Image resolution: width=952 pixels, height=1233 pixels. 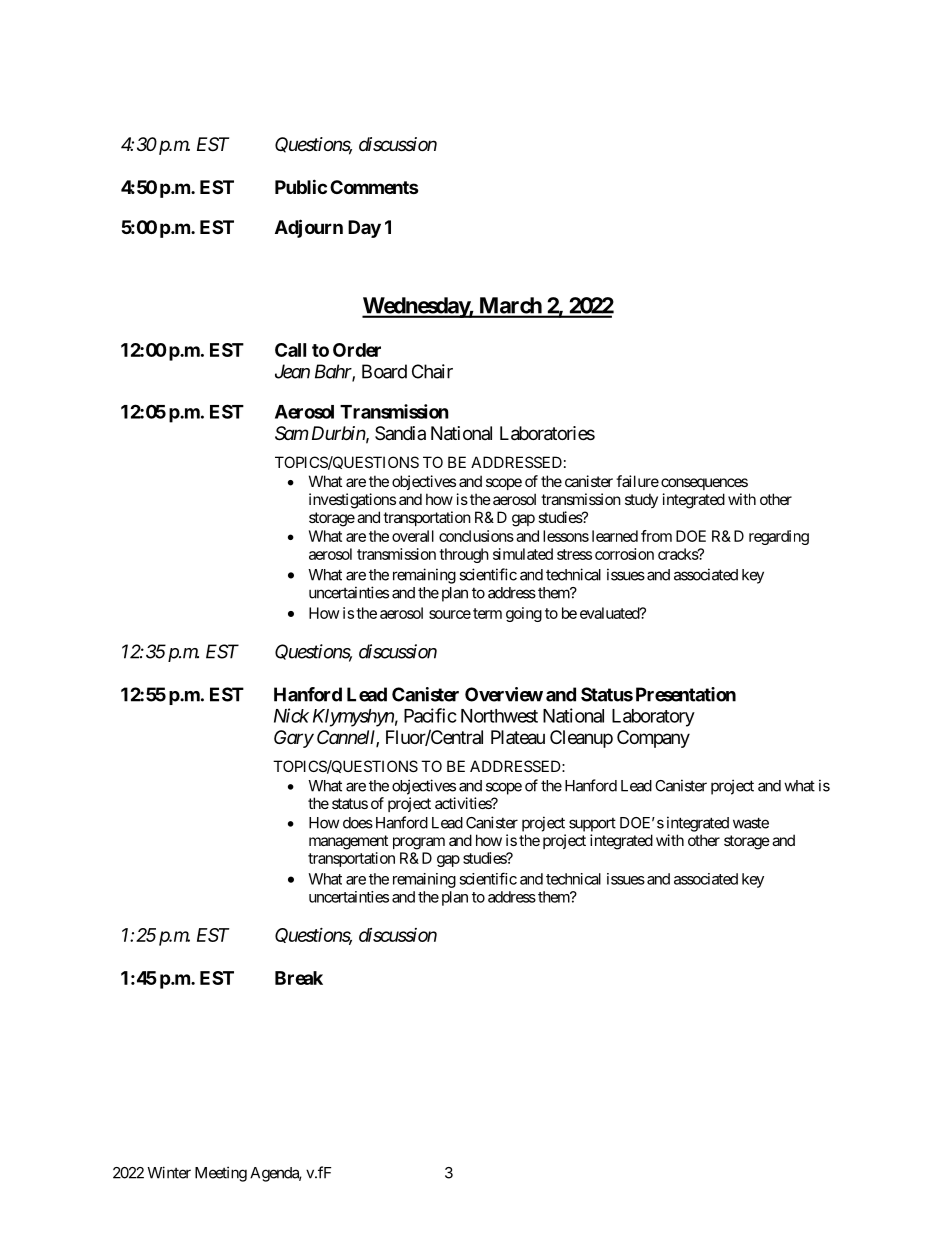 What do you see at coordinates (637, 481) in the image?
I see `failure` at bounding box center [637, 481].
